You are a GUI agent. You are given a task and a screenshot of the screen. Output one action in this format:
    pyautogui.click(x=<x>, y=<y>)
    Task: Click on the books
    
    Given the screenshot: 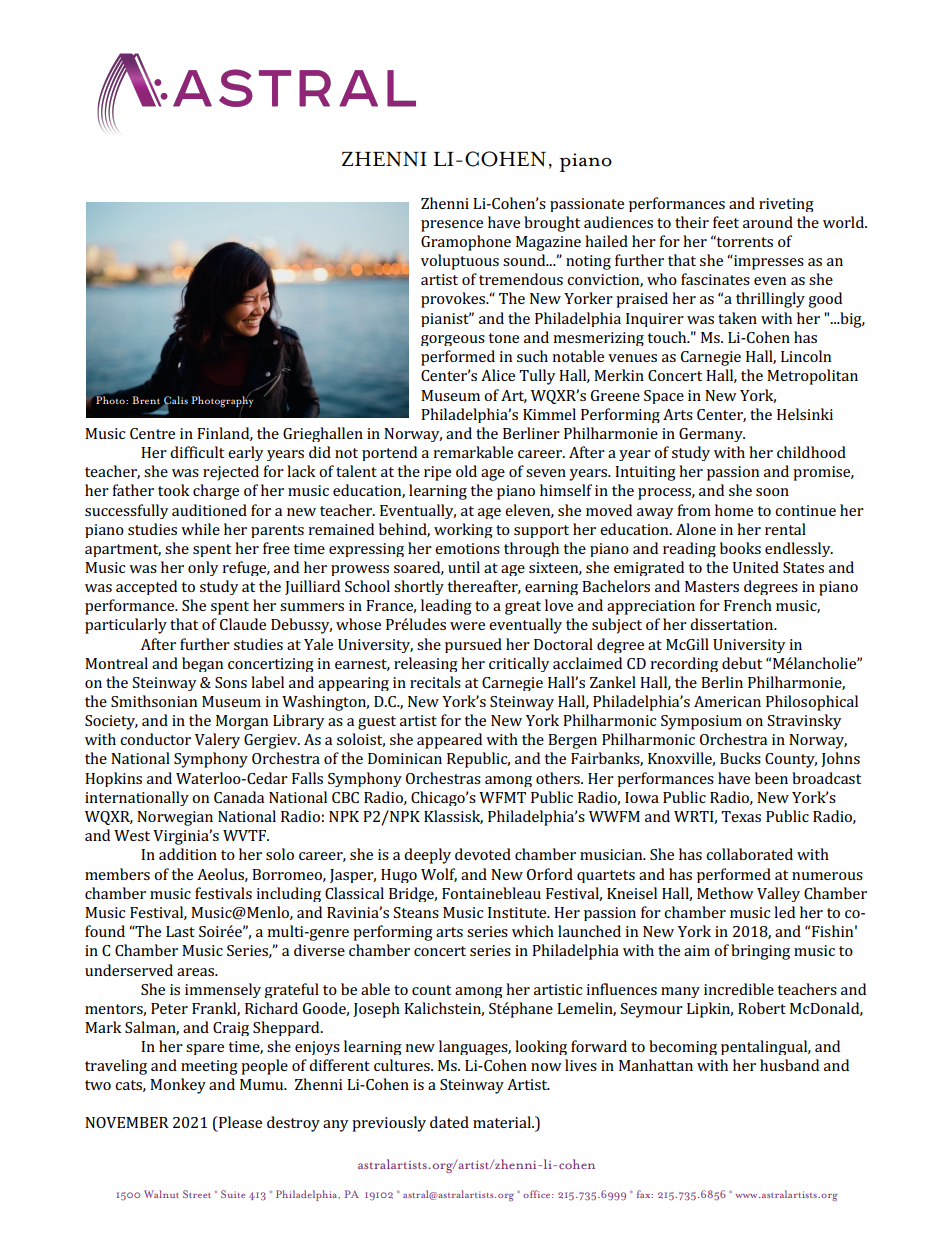 What is the action you would take?
    pyautogui.click(x=740, y=548)
